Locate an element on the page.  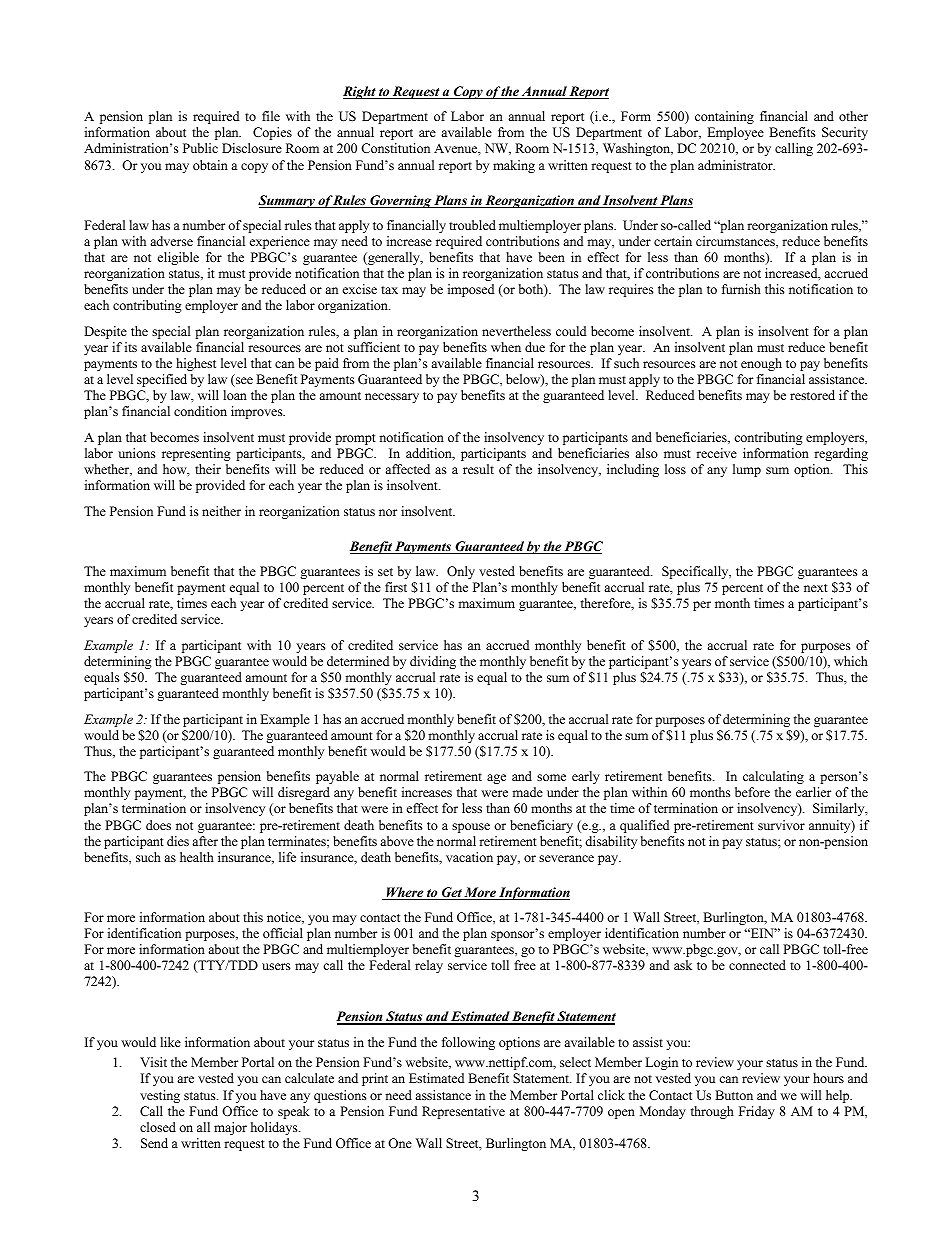
Public is located at coordinates (200, 148).
